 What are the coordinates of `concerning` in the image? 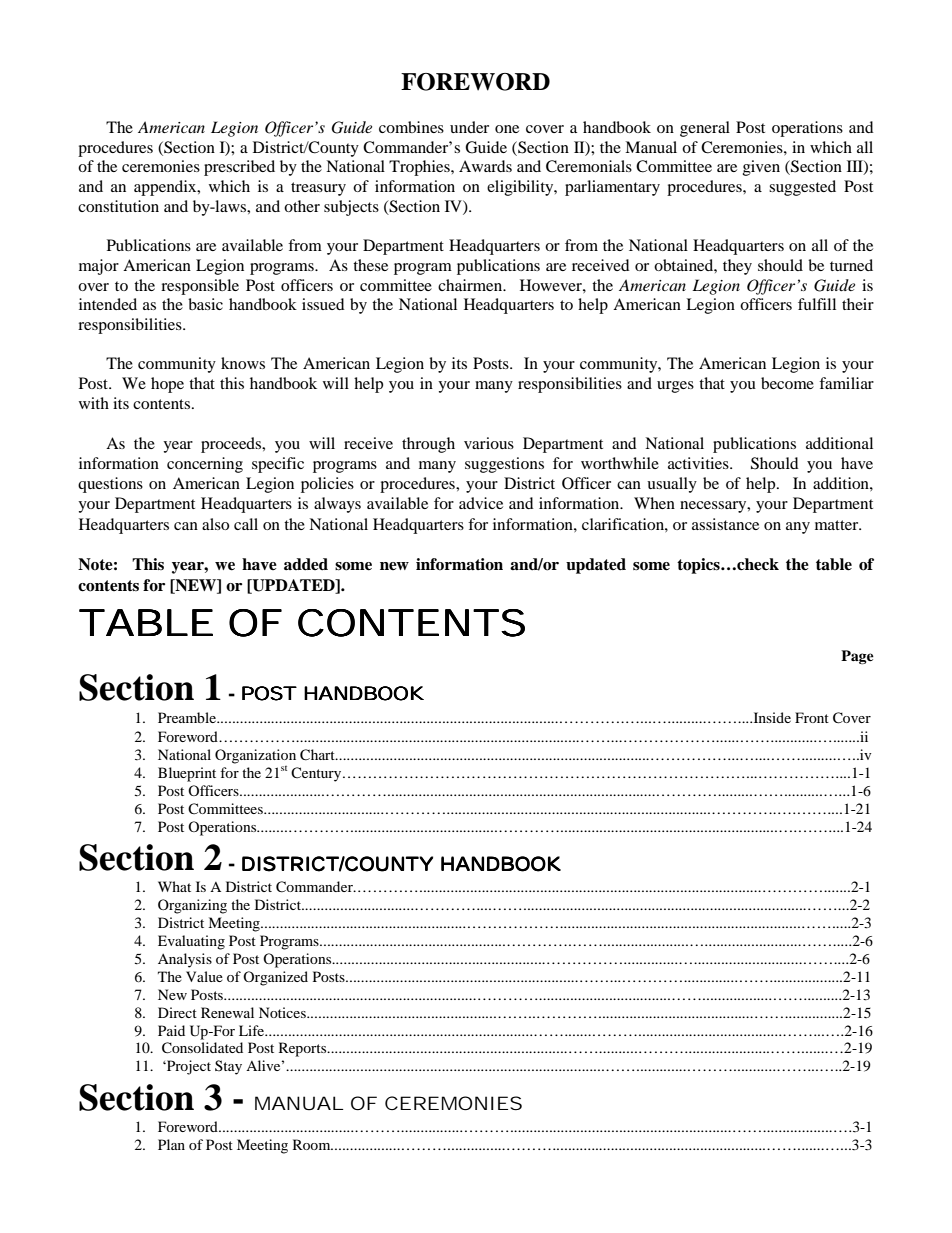 It's located at (205, 465).
